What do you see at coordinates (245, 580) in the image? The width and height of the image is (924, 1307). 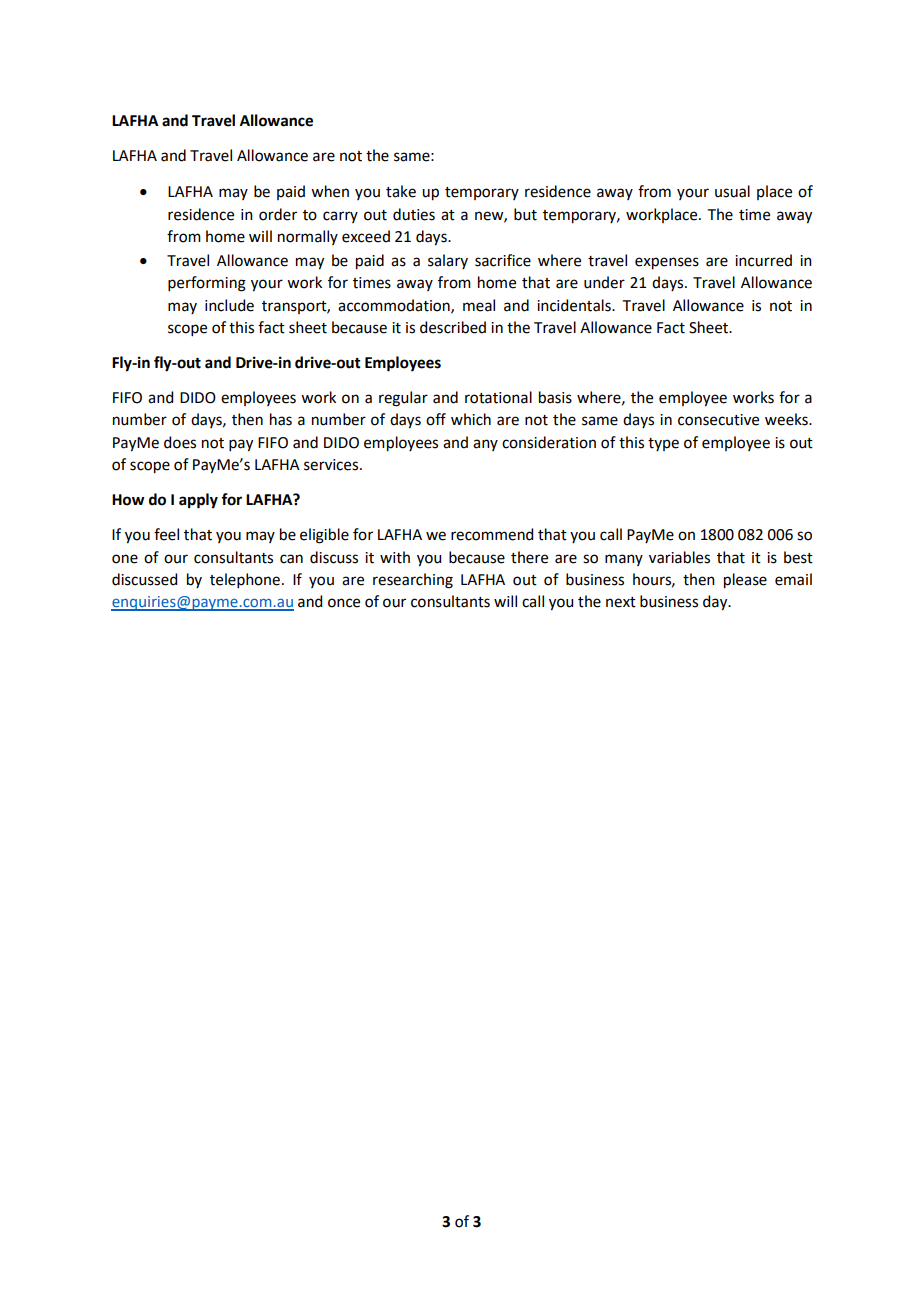 I see `telephone` at bounding box center [245, 580].
